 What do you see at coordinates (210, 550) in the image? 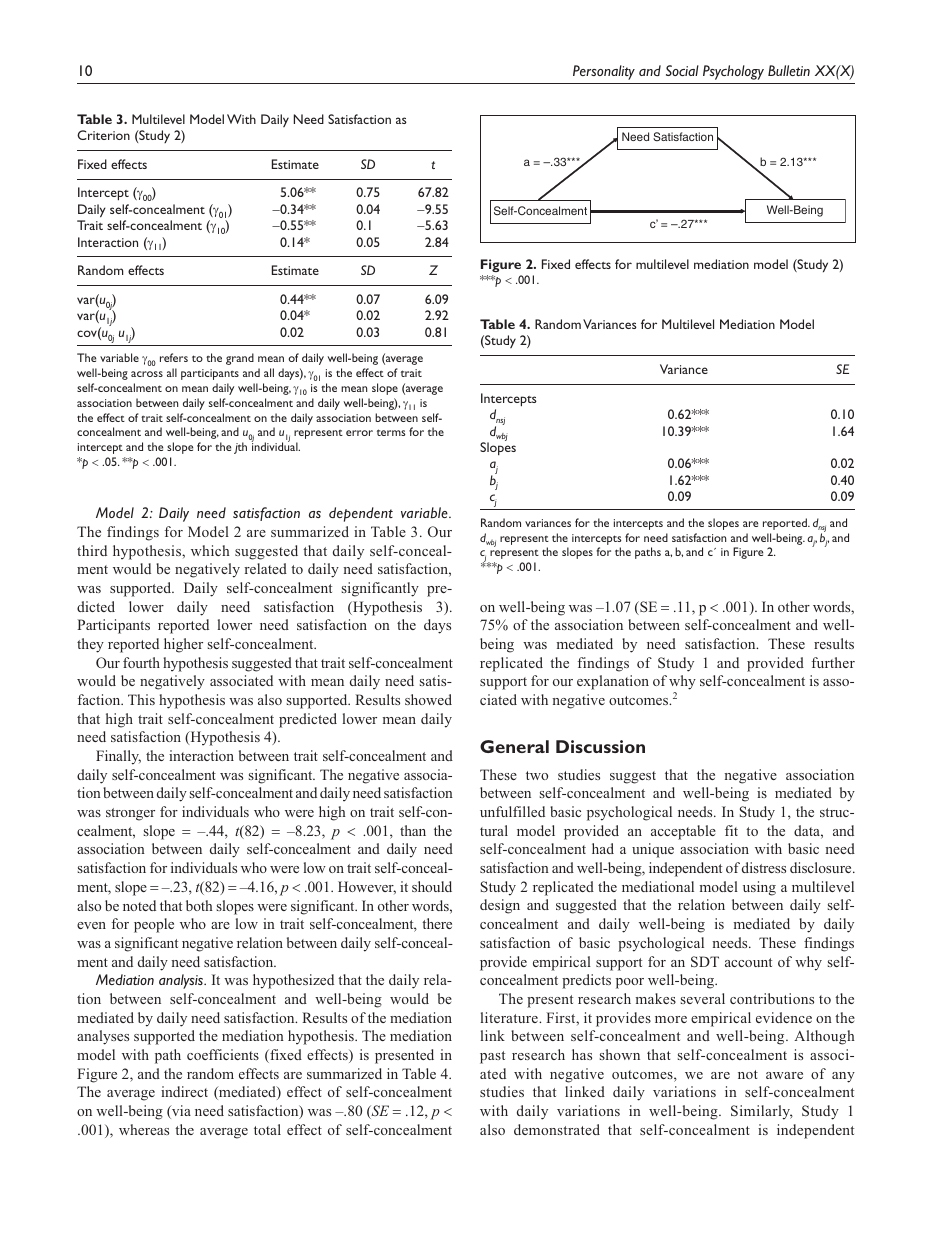
I see `which` at bounding box center [210, 550].
